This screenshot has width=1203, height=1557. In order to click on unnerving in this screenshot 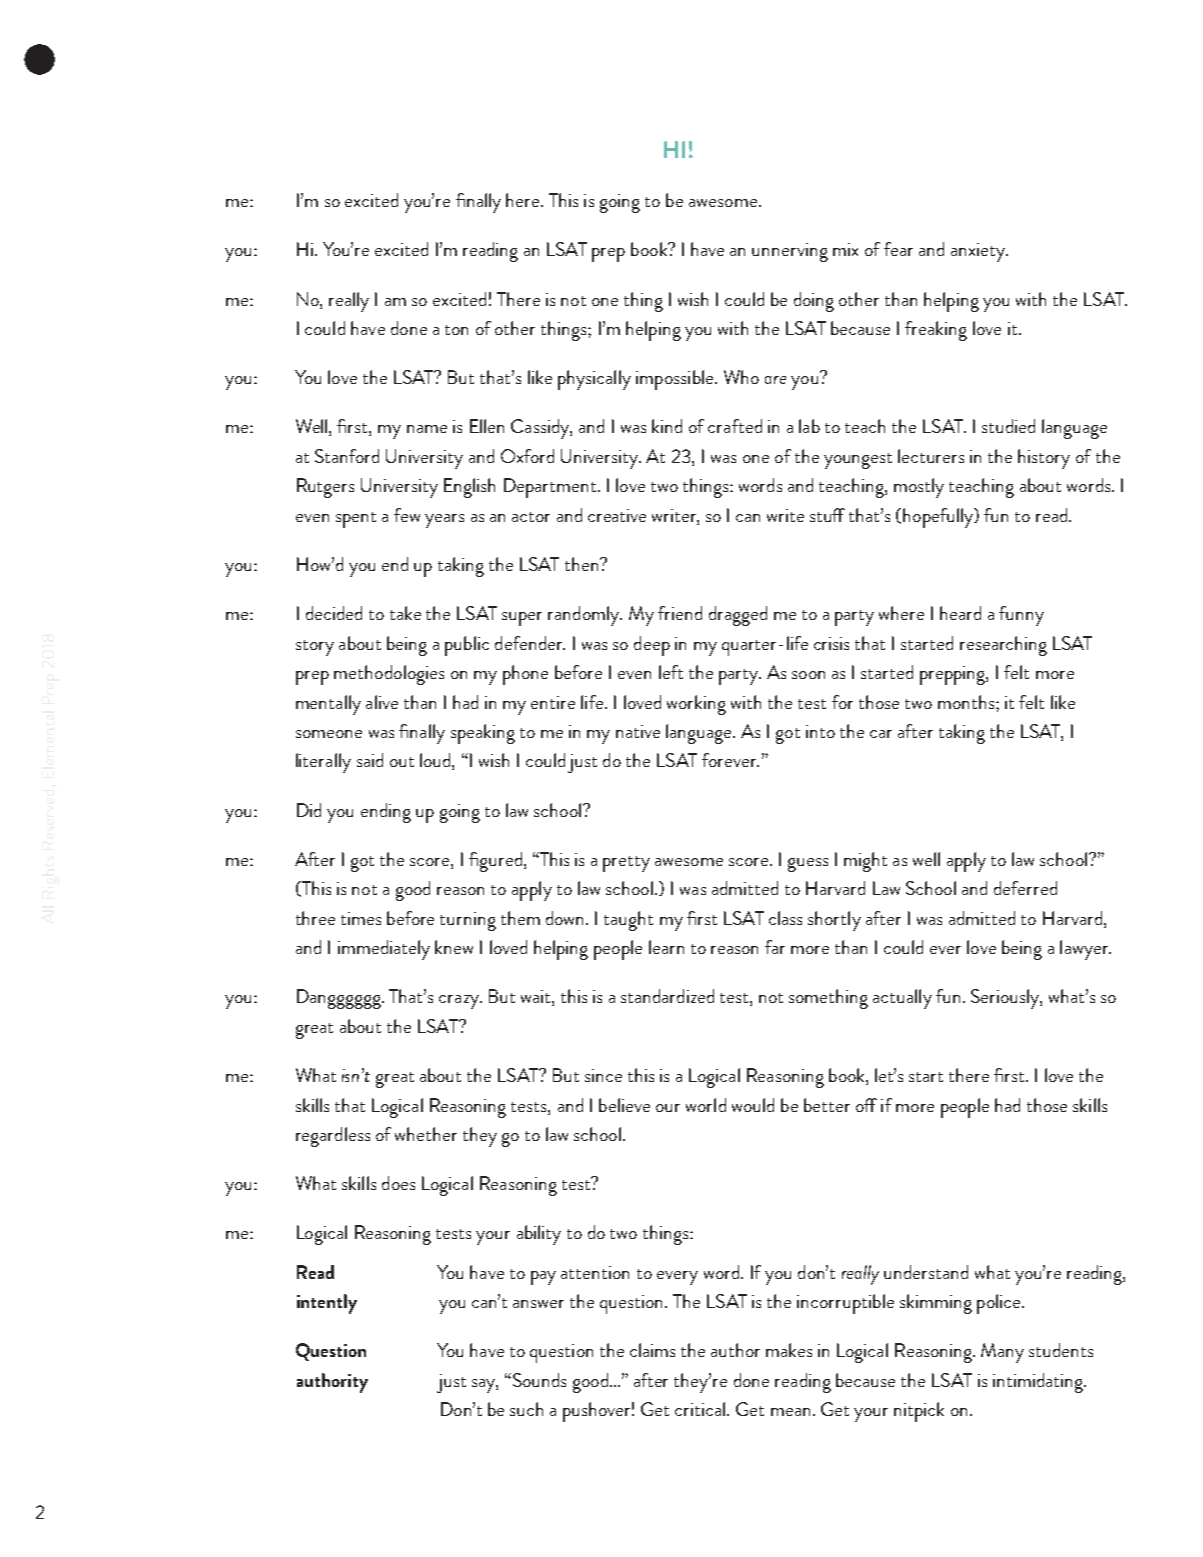, I will do `click(790, 252)`.
